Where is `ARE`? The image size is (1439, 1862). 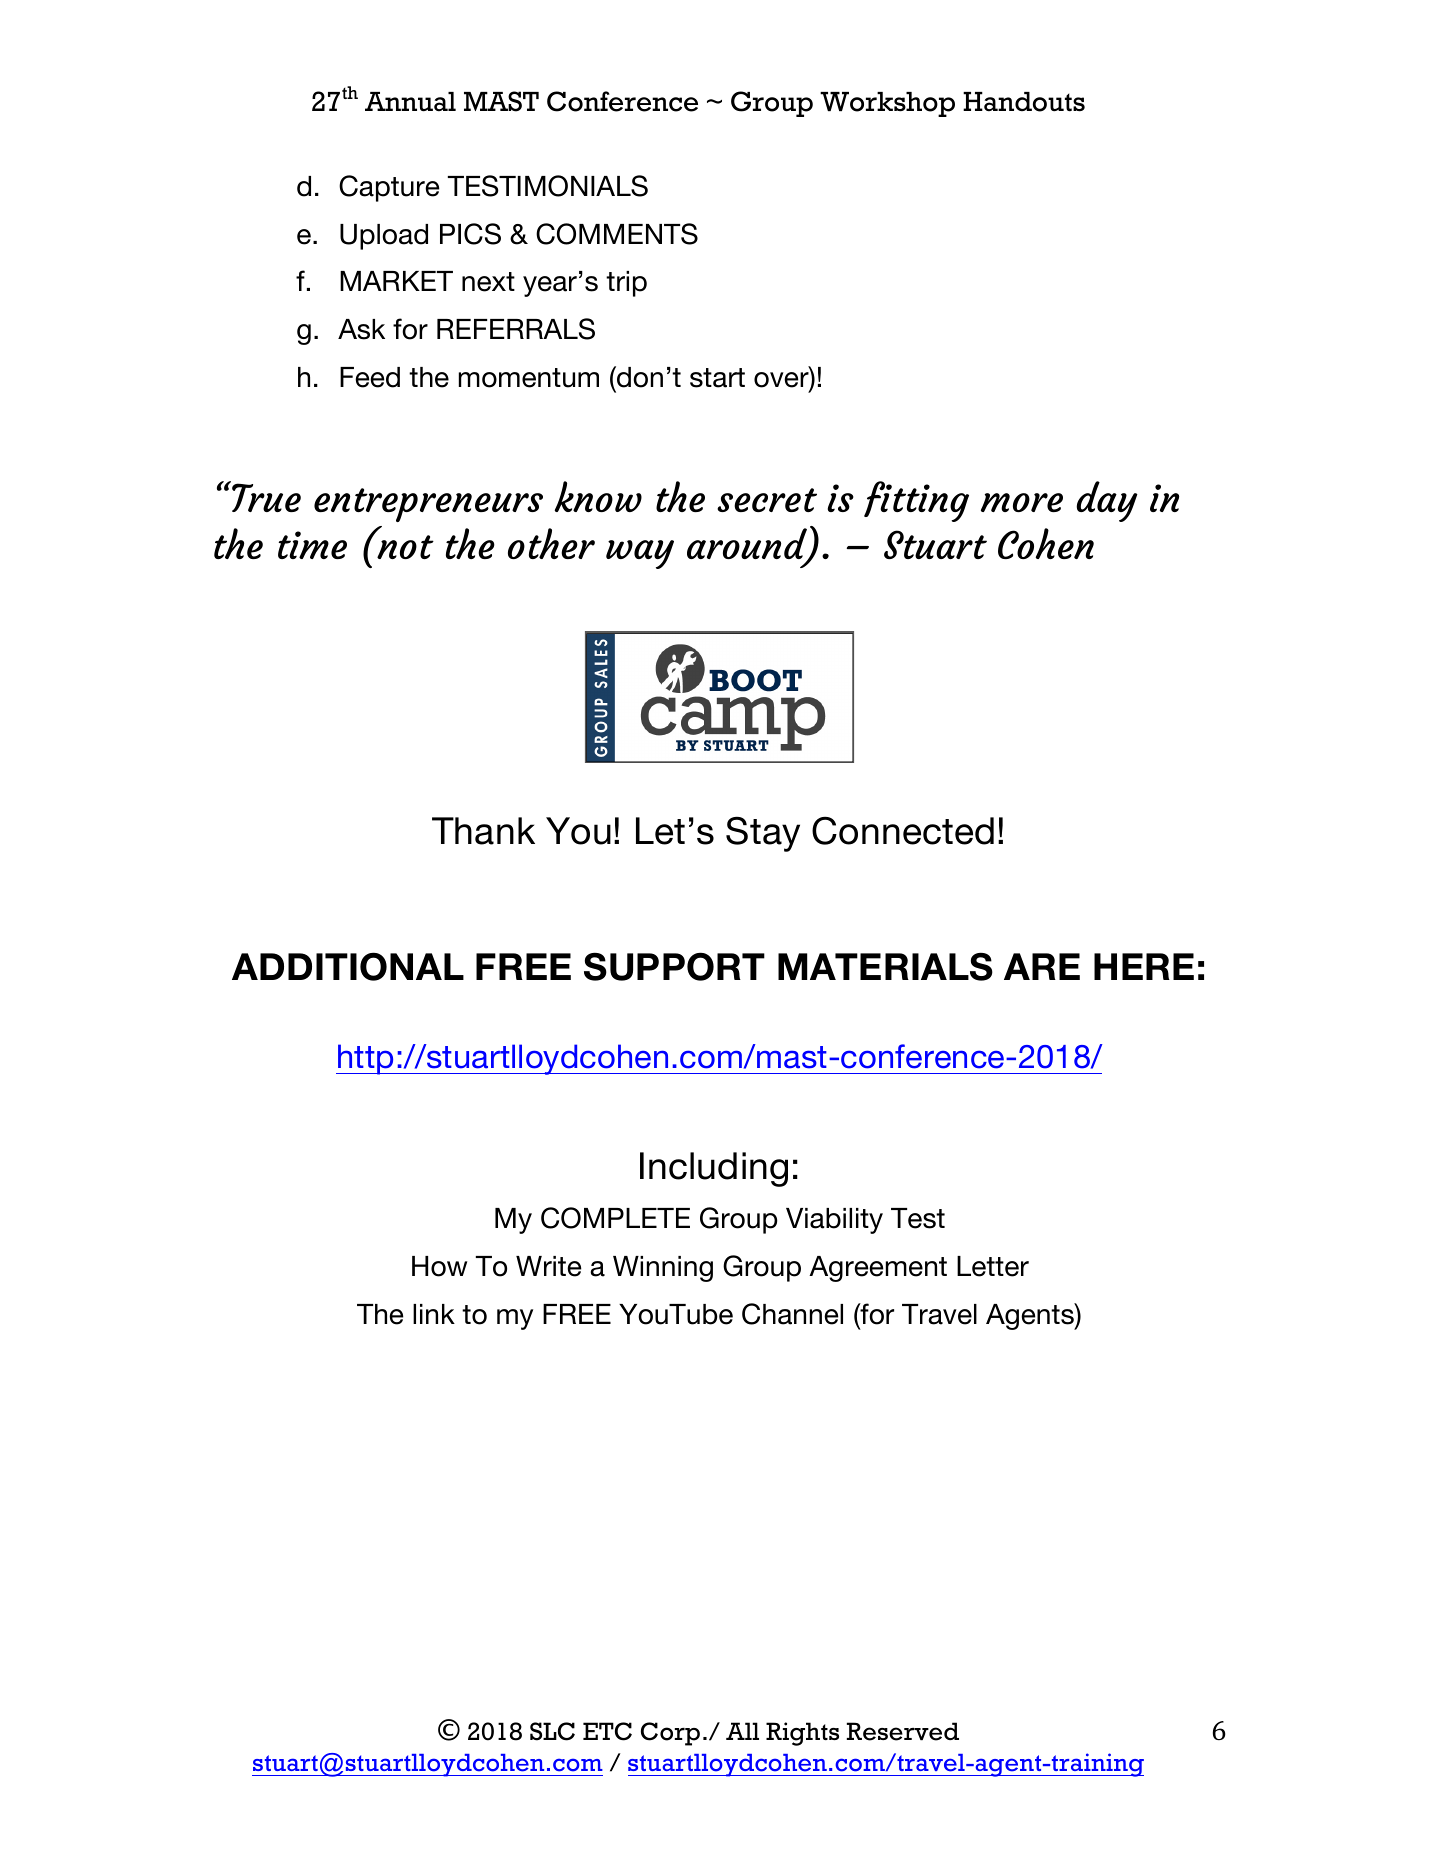 ARE is located at coordinates (1042, 966).
